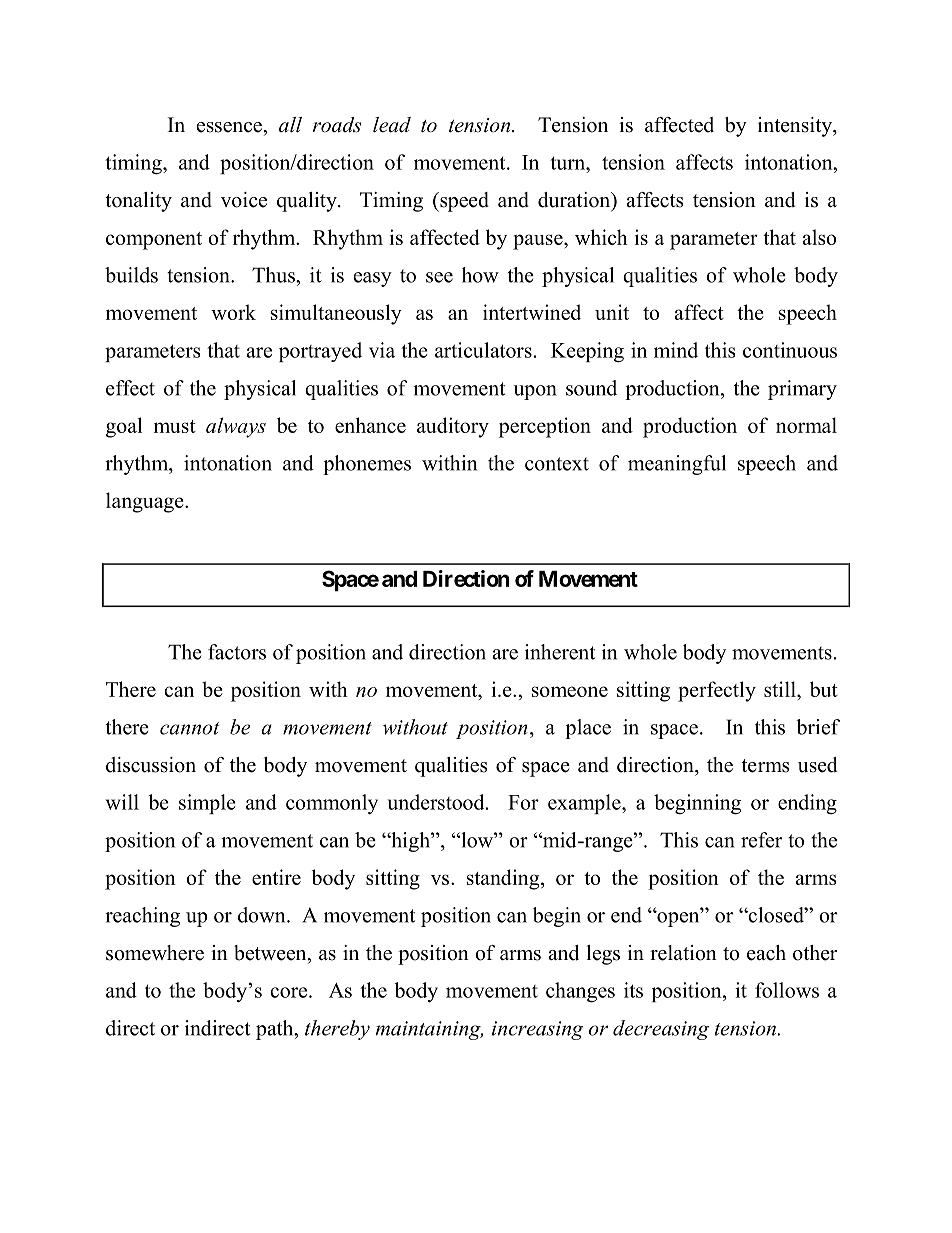 This screenshot has height=1233, width=952. What do you see at coordinates (230, 127) in the screenshot?
I see `essence` at bounding box center [230, 127].
